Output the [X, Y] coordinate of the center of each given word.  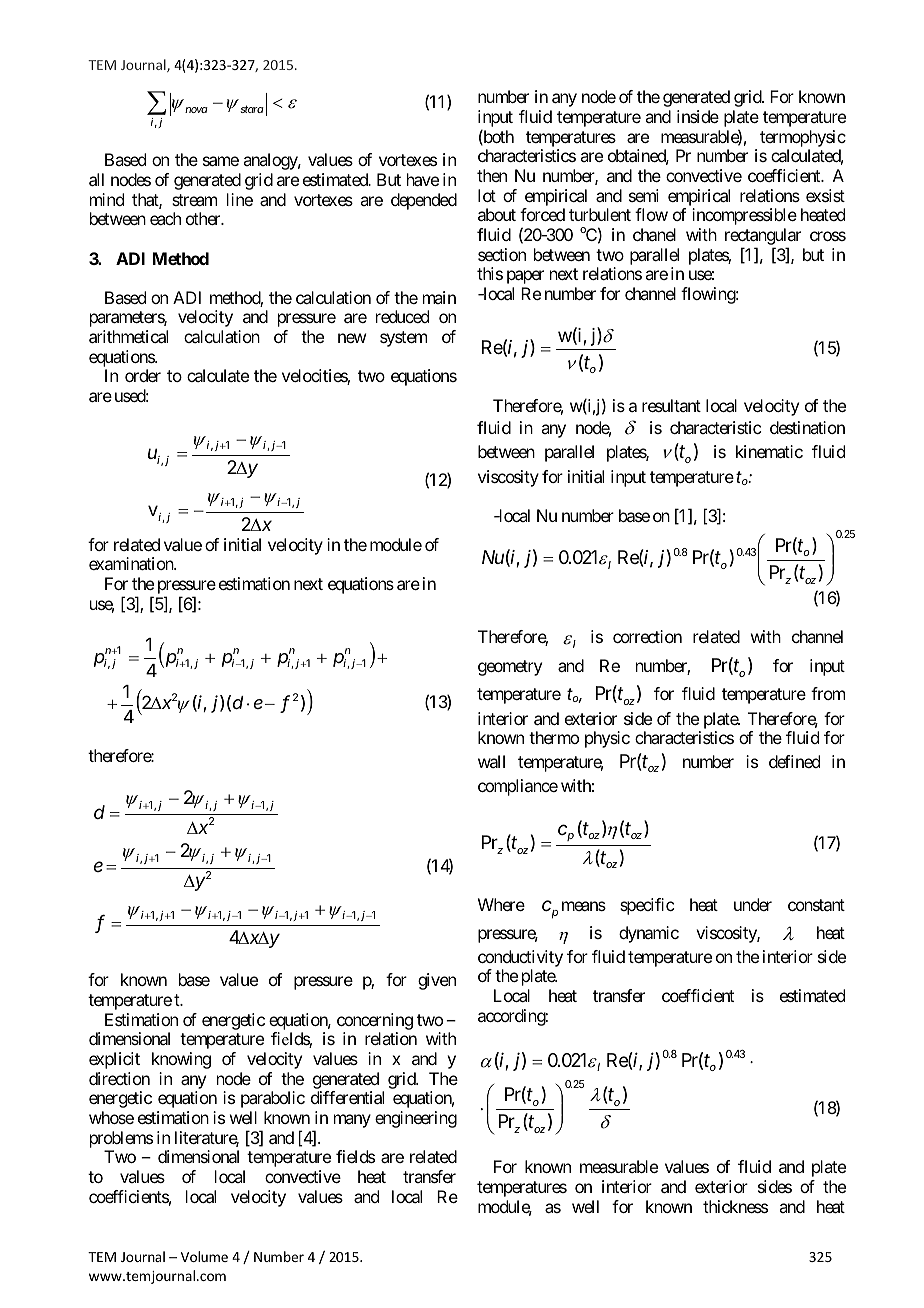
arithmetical [128, 336]
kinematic [769, 451]
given [437, 981]
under [753, 904]
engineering [416, 1119]
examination [132, 563]
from [828, 693]
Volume [204, 1256]
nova [196, 110]
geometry [510, 668]
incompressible [744, 216]
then [492, 175]
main [439, 297]
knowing [181, 1060]
